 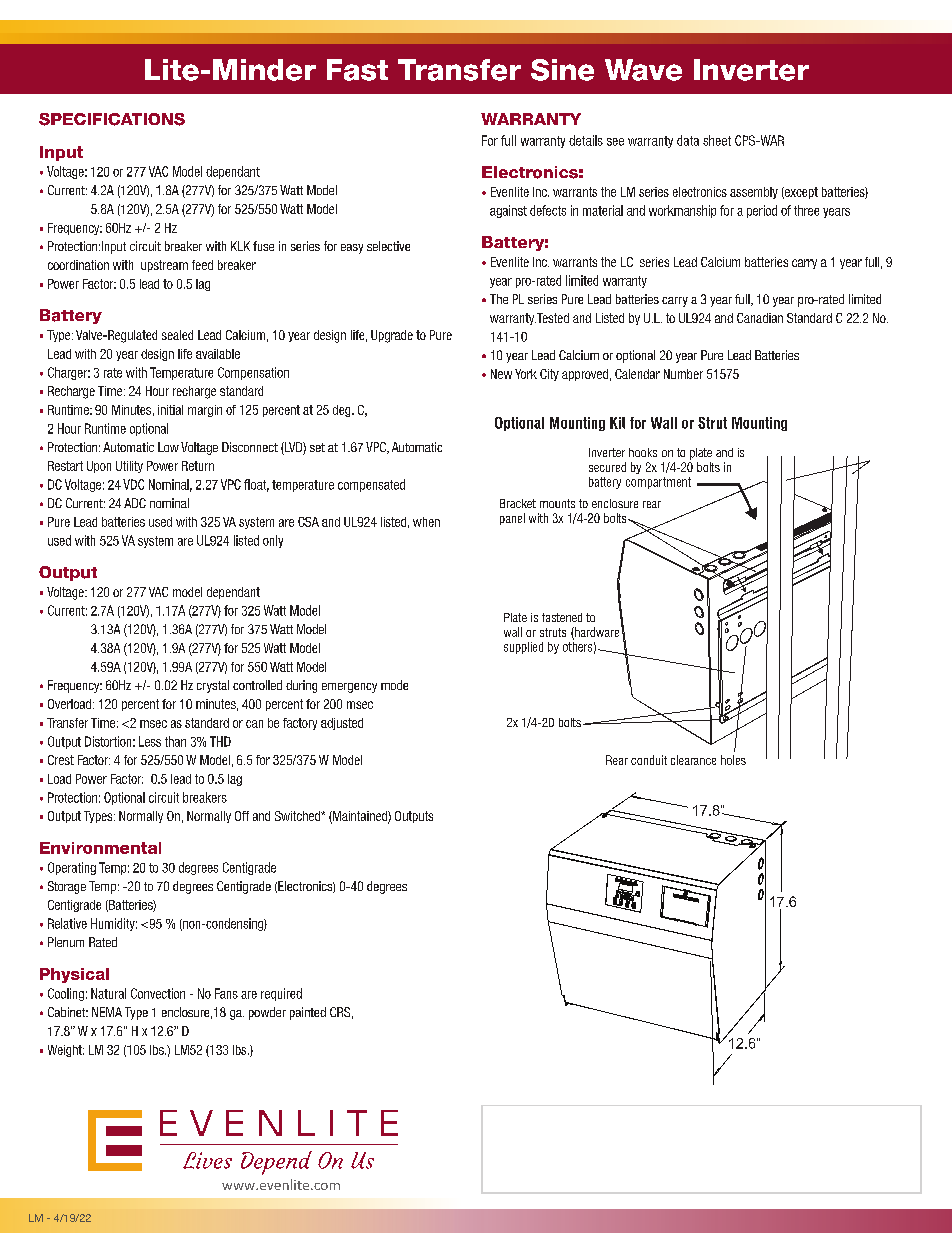 I want to click on Canadian, so click(x=760, y=318).
